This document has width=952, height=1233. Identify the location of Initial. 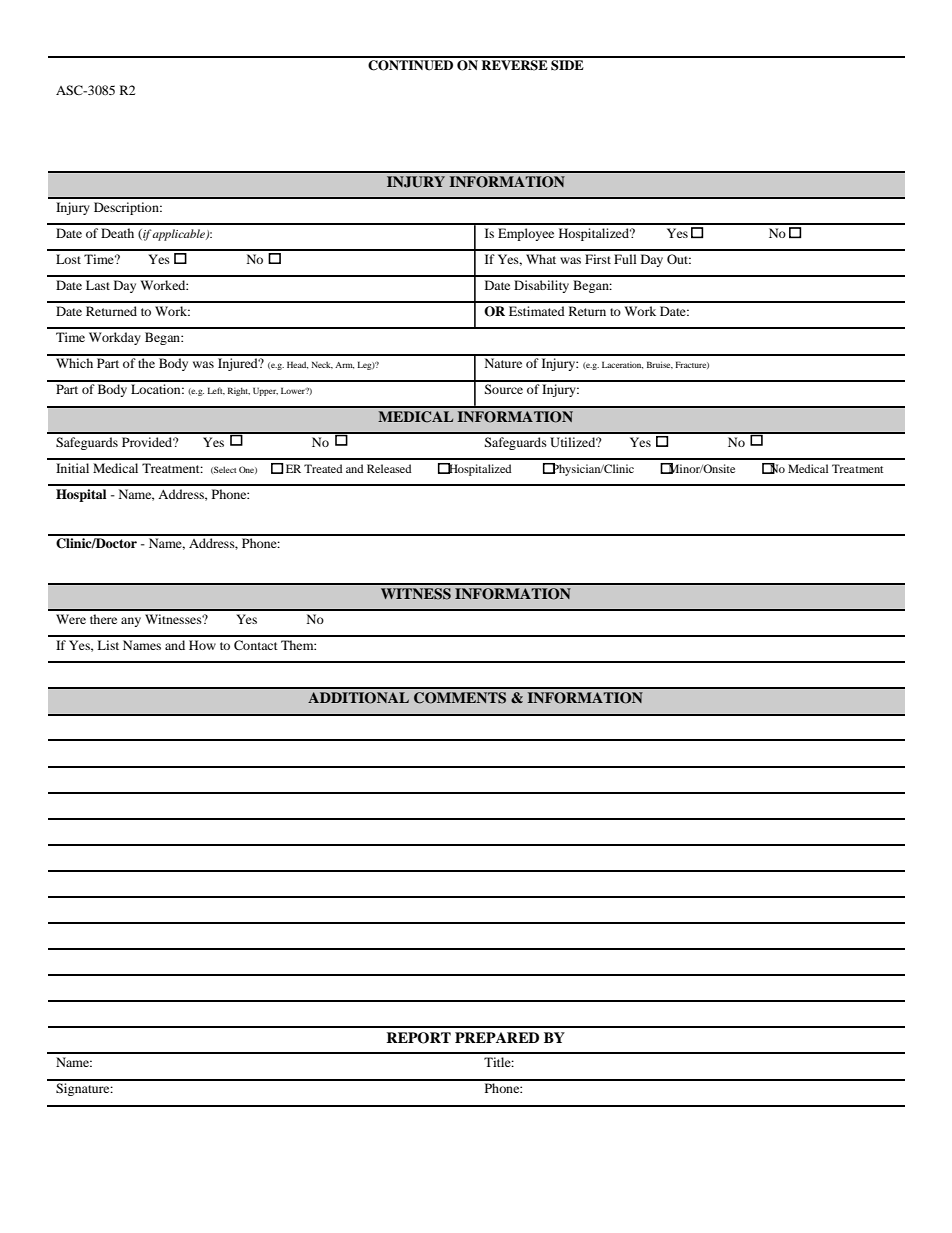
(72, 468).
